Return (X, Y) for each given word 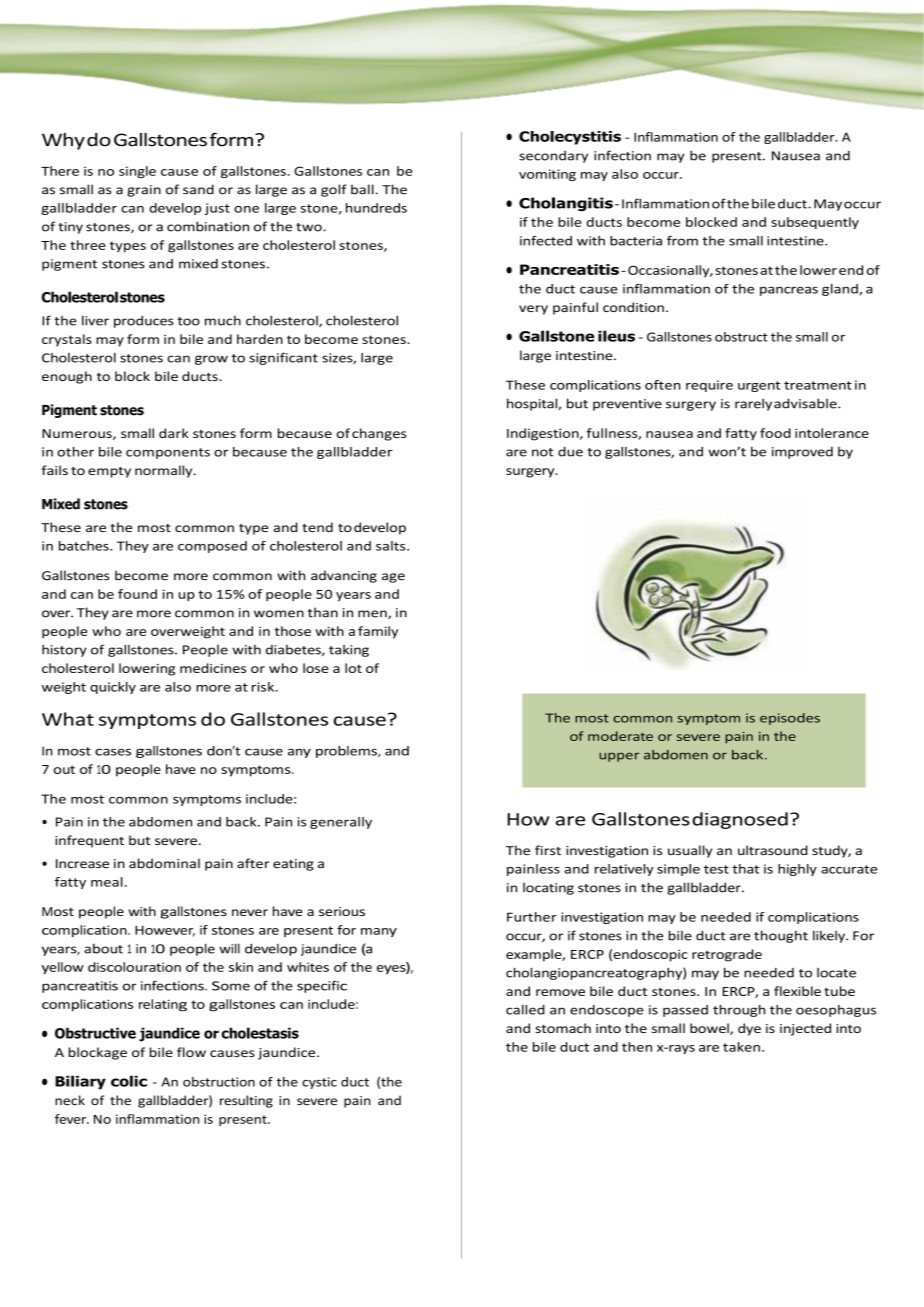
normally (165, 471)
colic (129, 1081)
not (542, 452)
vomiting (547, 175)
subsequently (815, 223)
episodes (790, 719)
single (137, 172)
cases (113, 752)
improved (802, 453)
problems (347, 752)
